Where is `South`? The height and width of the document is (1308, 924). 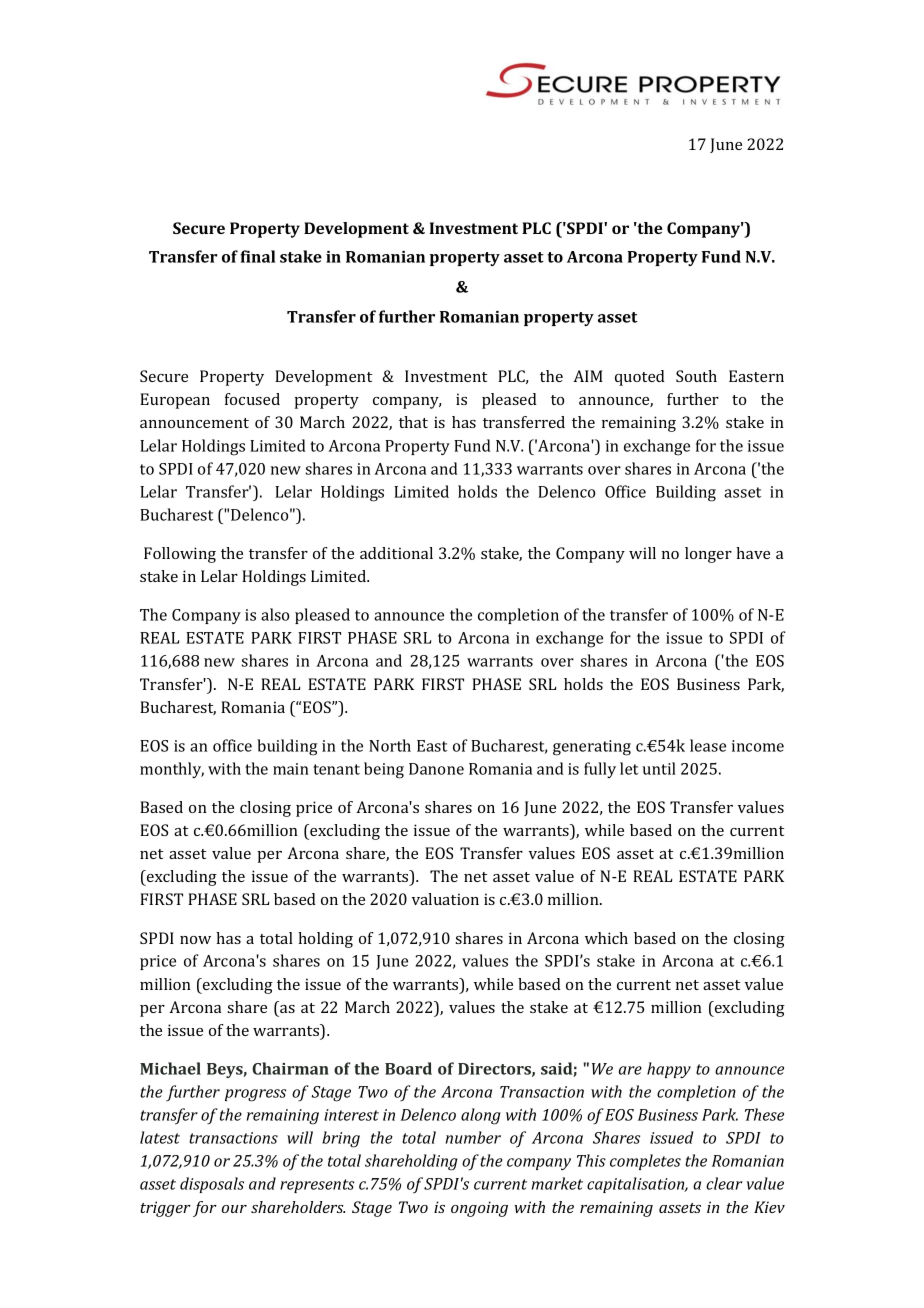 South is located at coordinates (696, 376).
